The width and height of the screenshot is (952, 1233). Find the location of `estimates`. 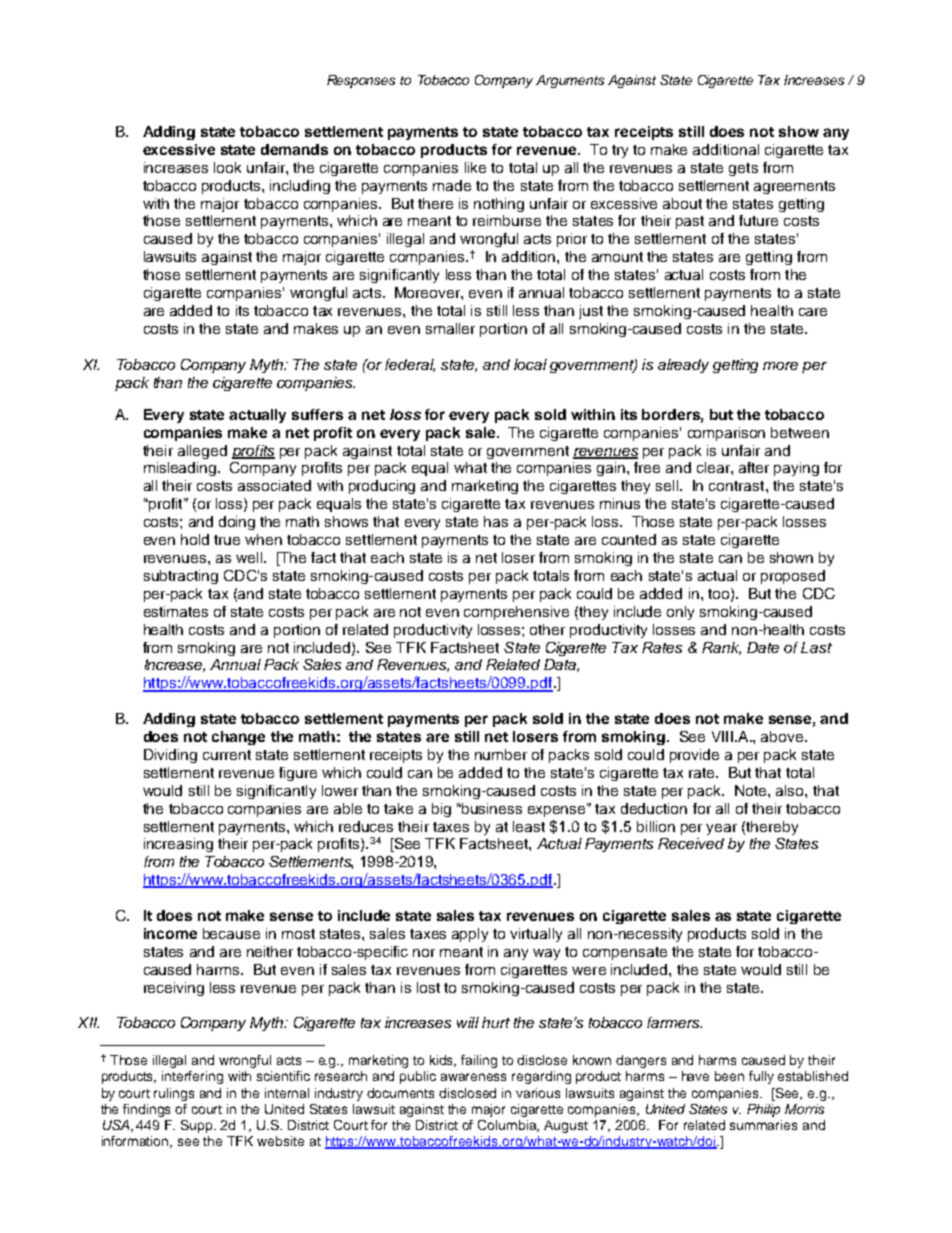

estimates is located at coordinates (176, 611).
